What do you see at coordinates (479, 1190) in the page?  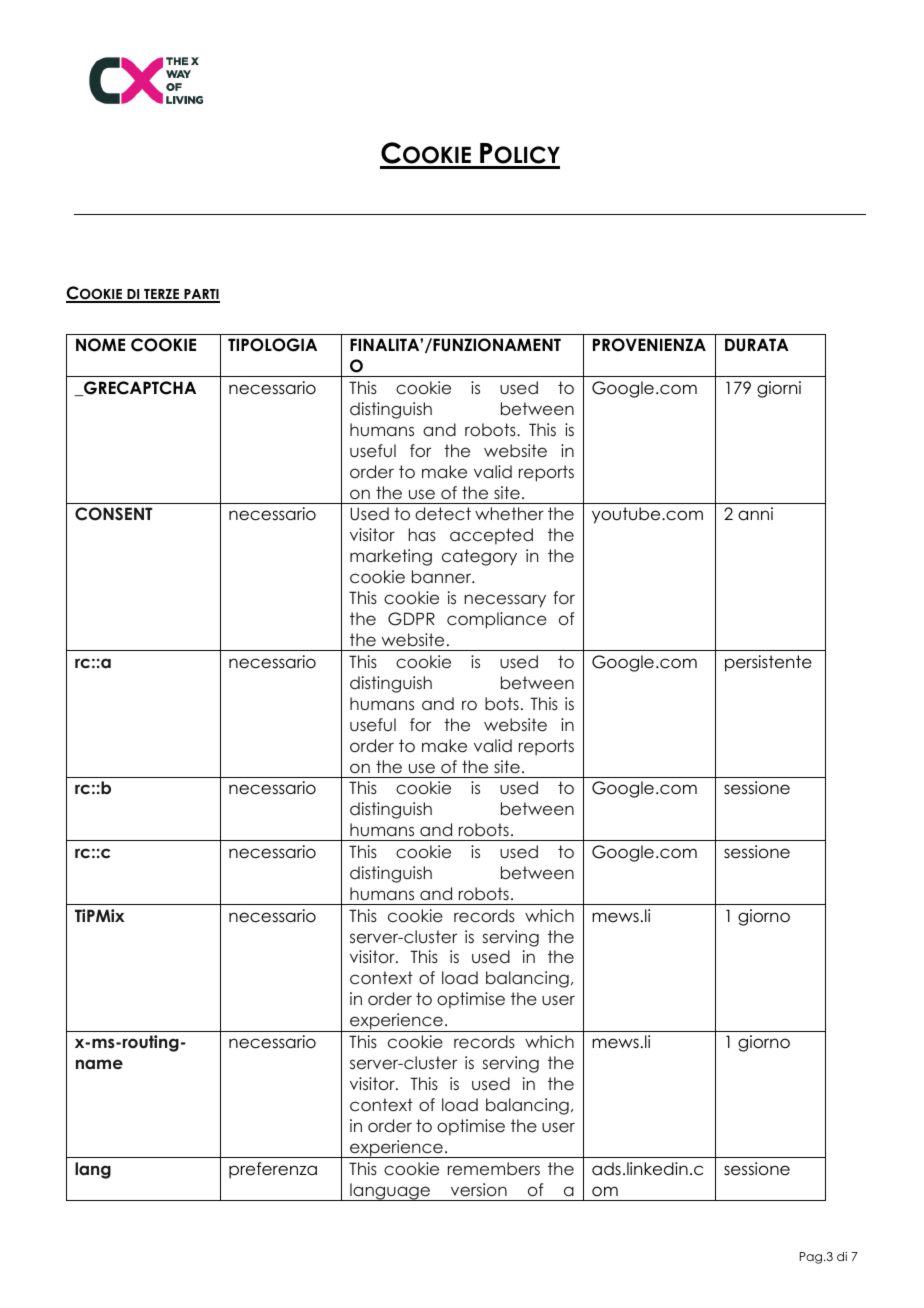 I see `version` at bounding box center [479, 1190].
